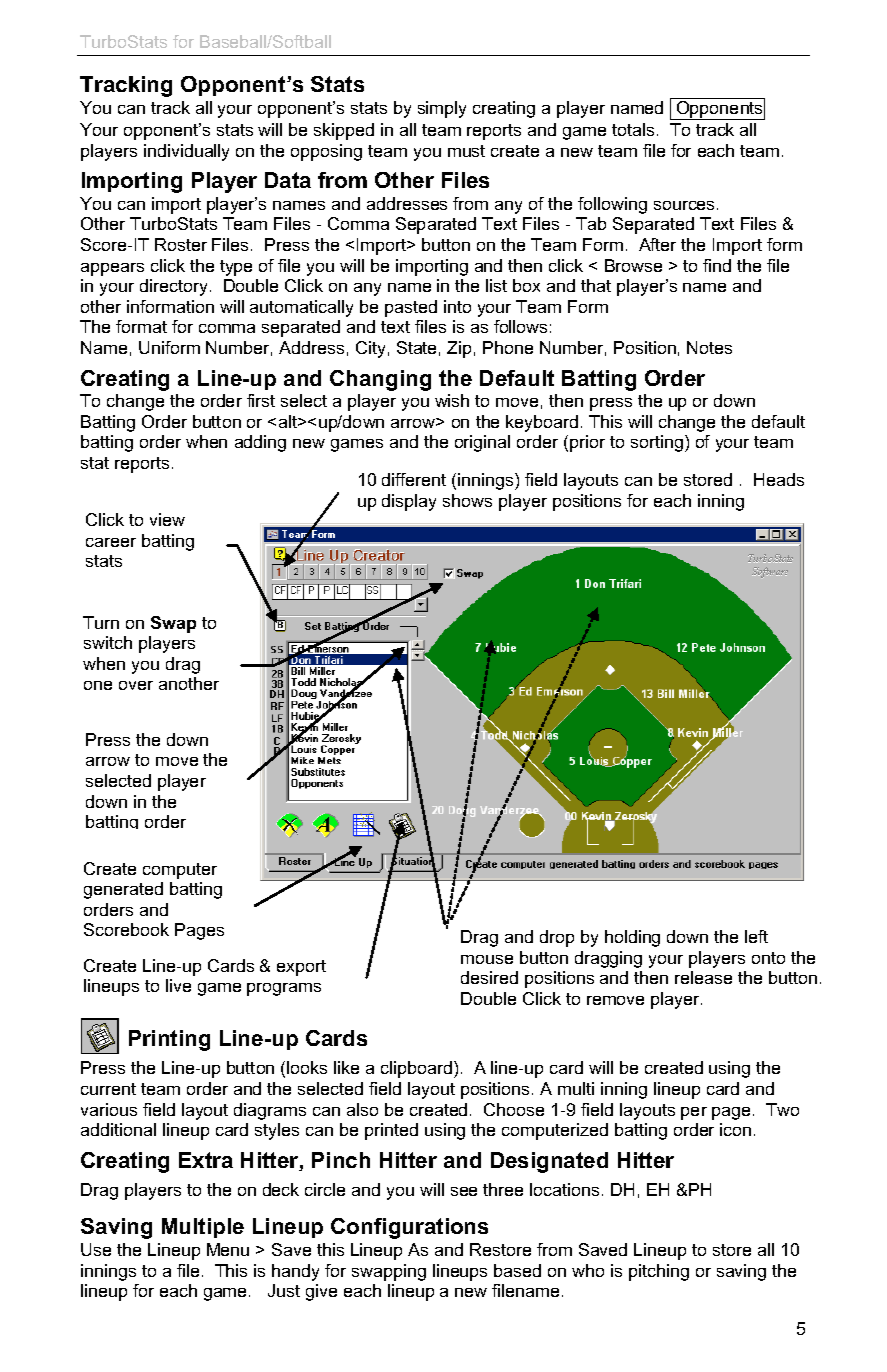 This image has width=887, height=1372. Describe the element at coordinates (228, 1249) in the image. I see `Menu` at that location.
